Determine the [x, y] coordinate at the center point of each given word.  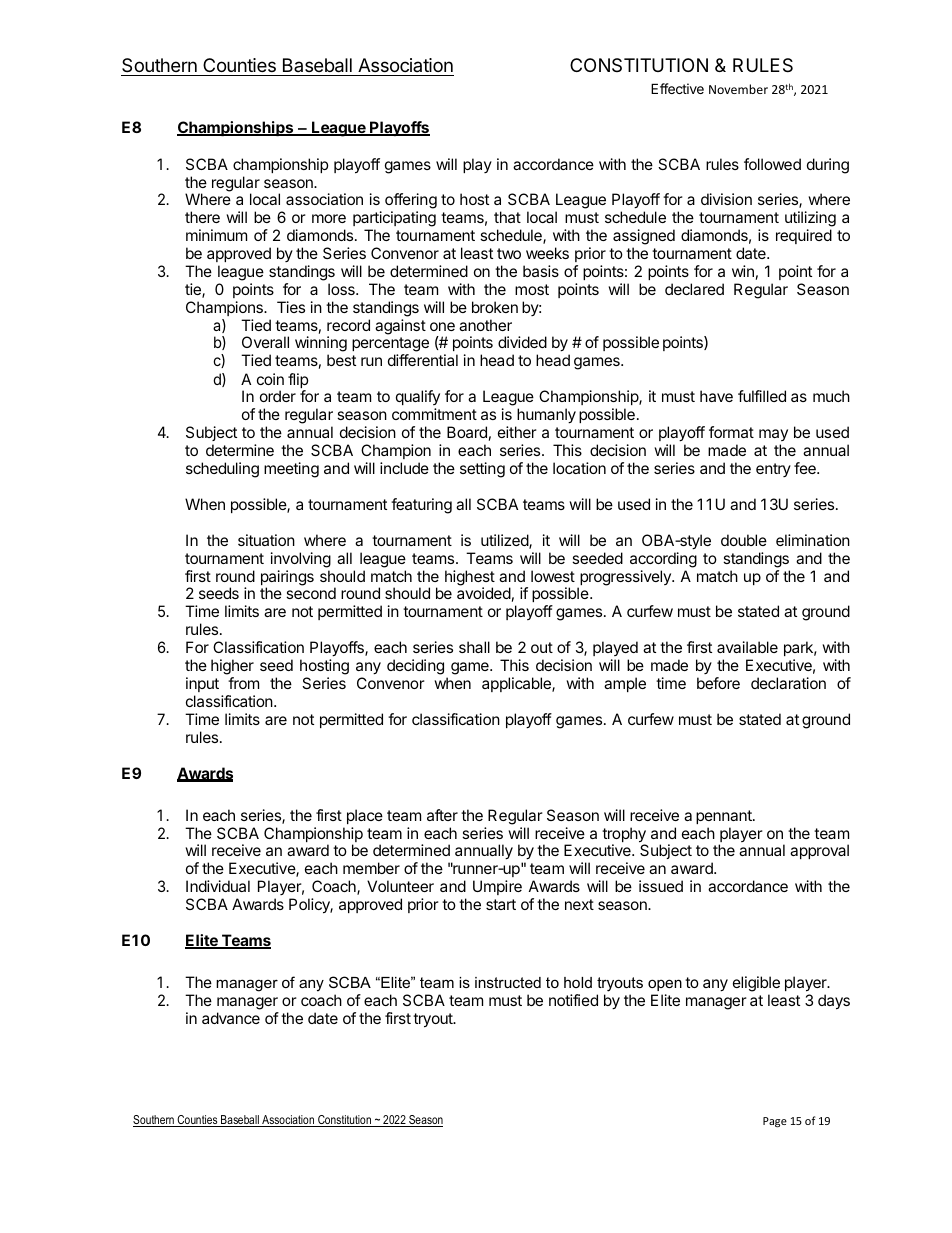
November [738, 89]
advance [231, 1018]
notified [573, 1000]
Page [775, 1122]
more [329, 218]
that [507, 217]
